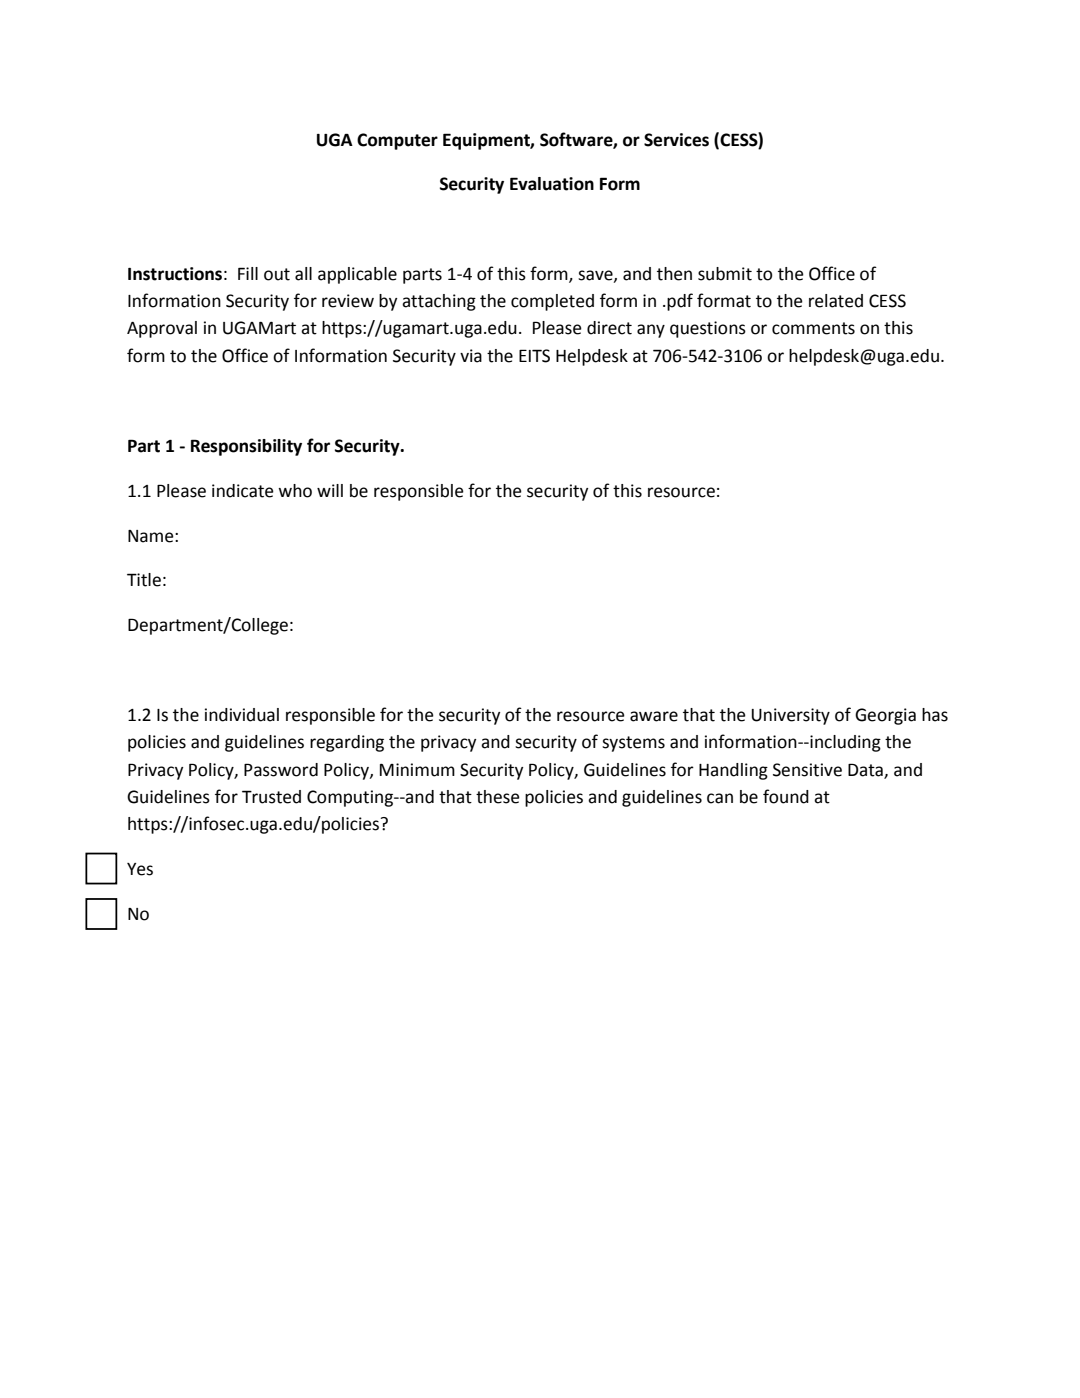 The image size is (1080, 1398). I want to click on Yes, so click(140, 869).
